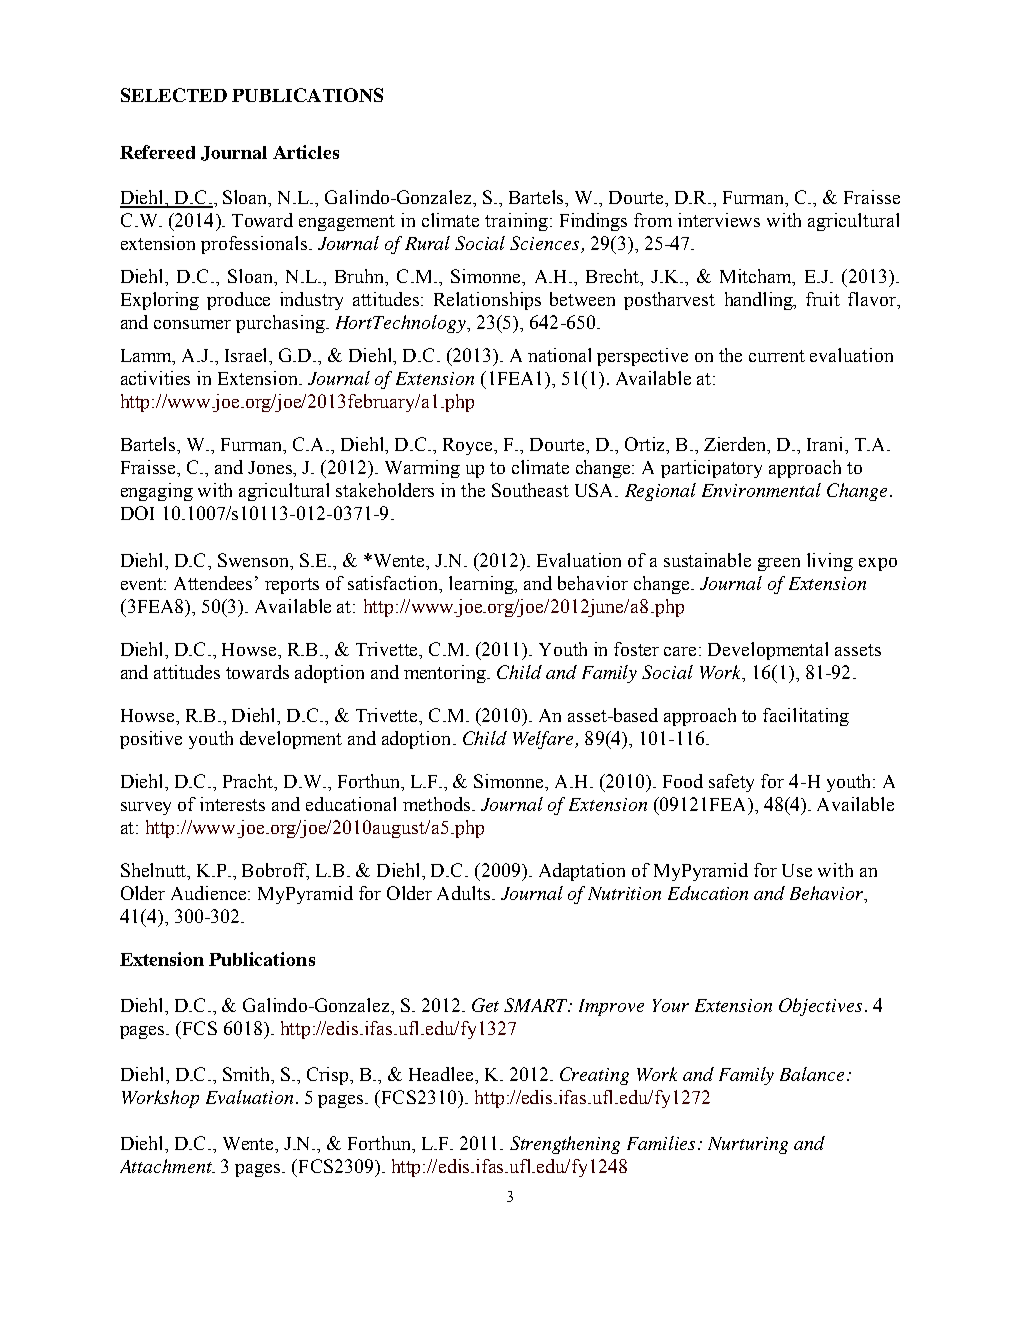 This screenshot has width=1021, height=1321. Describe the element at coordinates (518, 222) in the screenshot. I see `training` at that location.
